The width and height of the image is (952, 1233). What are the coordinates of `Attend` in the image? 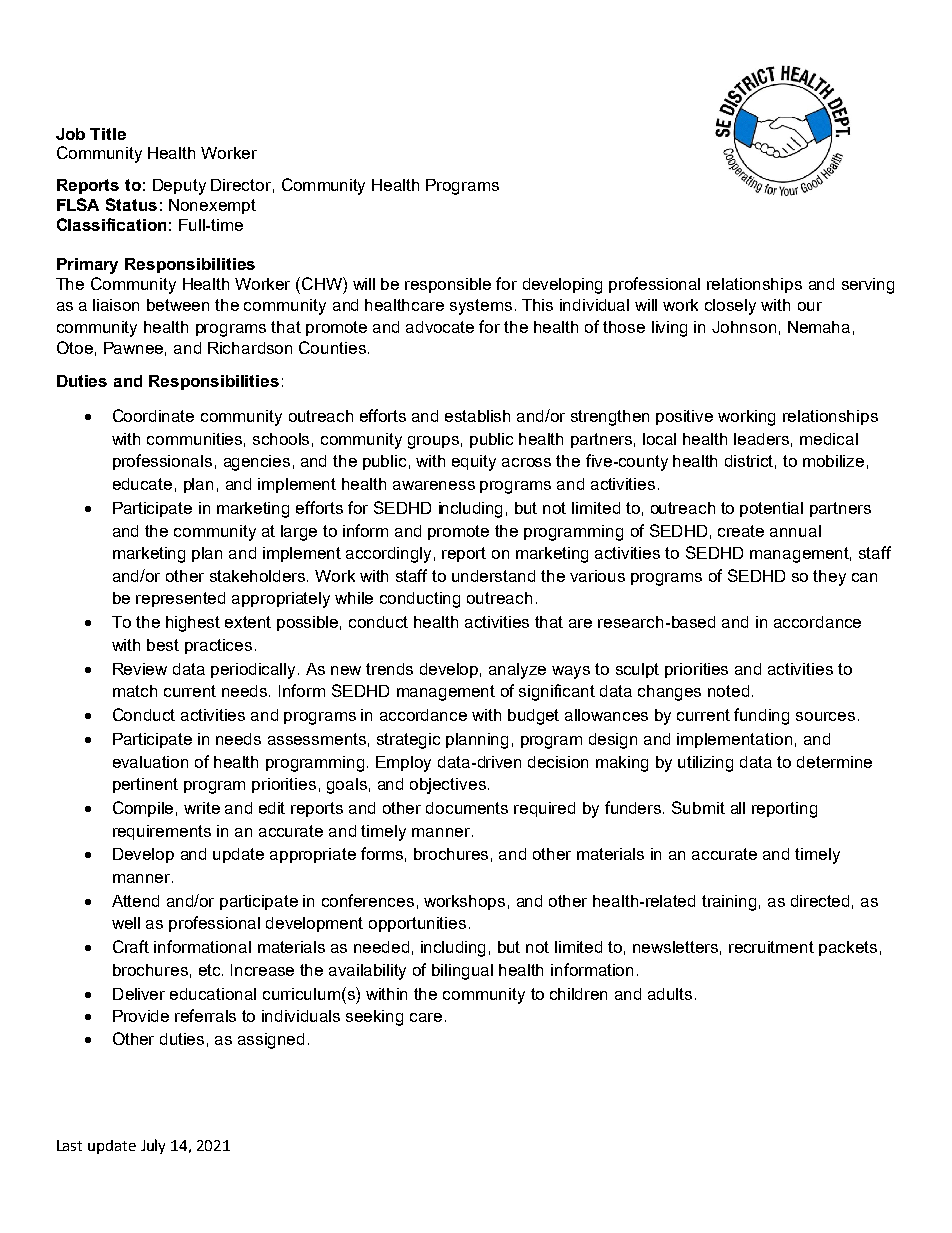 It's located at (135, 901).
